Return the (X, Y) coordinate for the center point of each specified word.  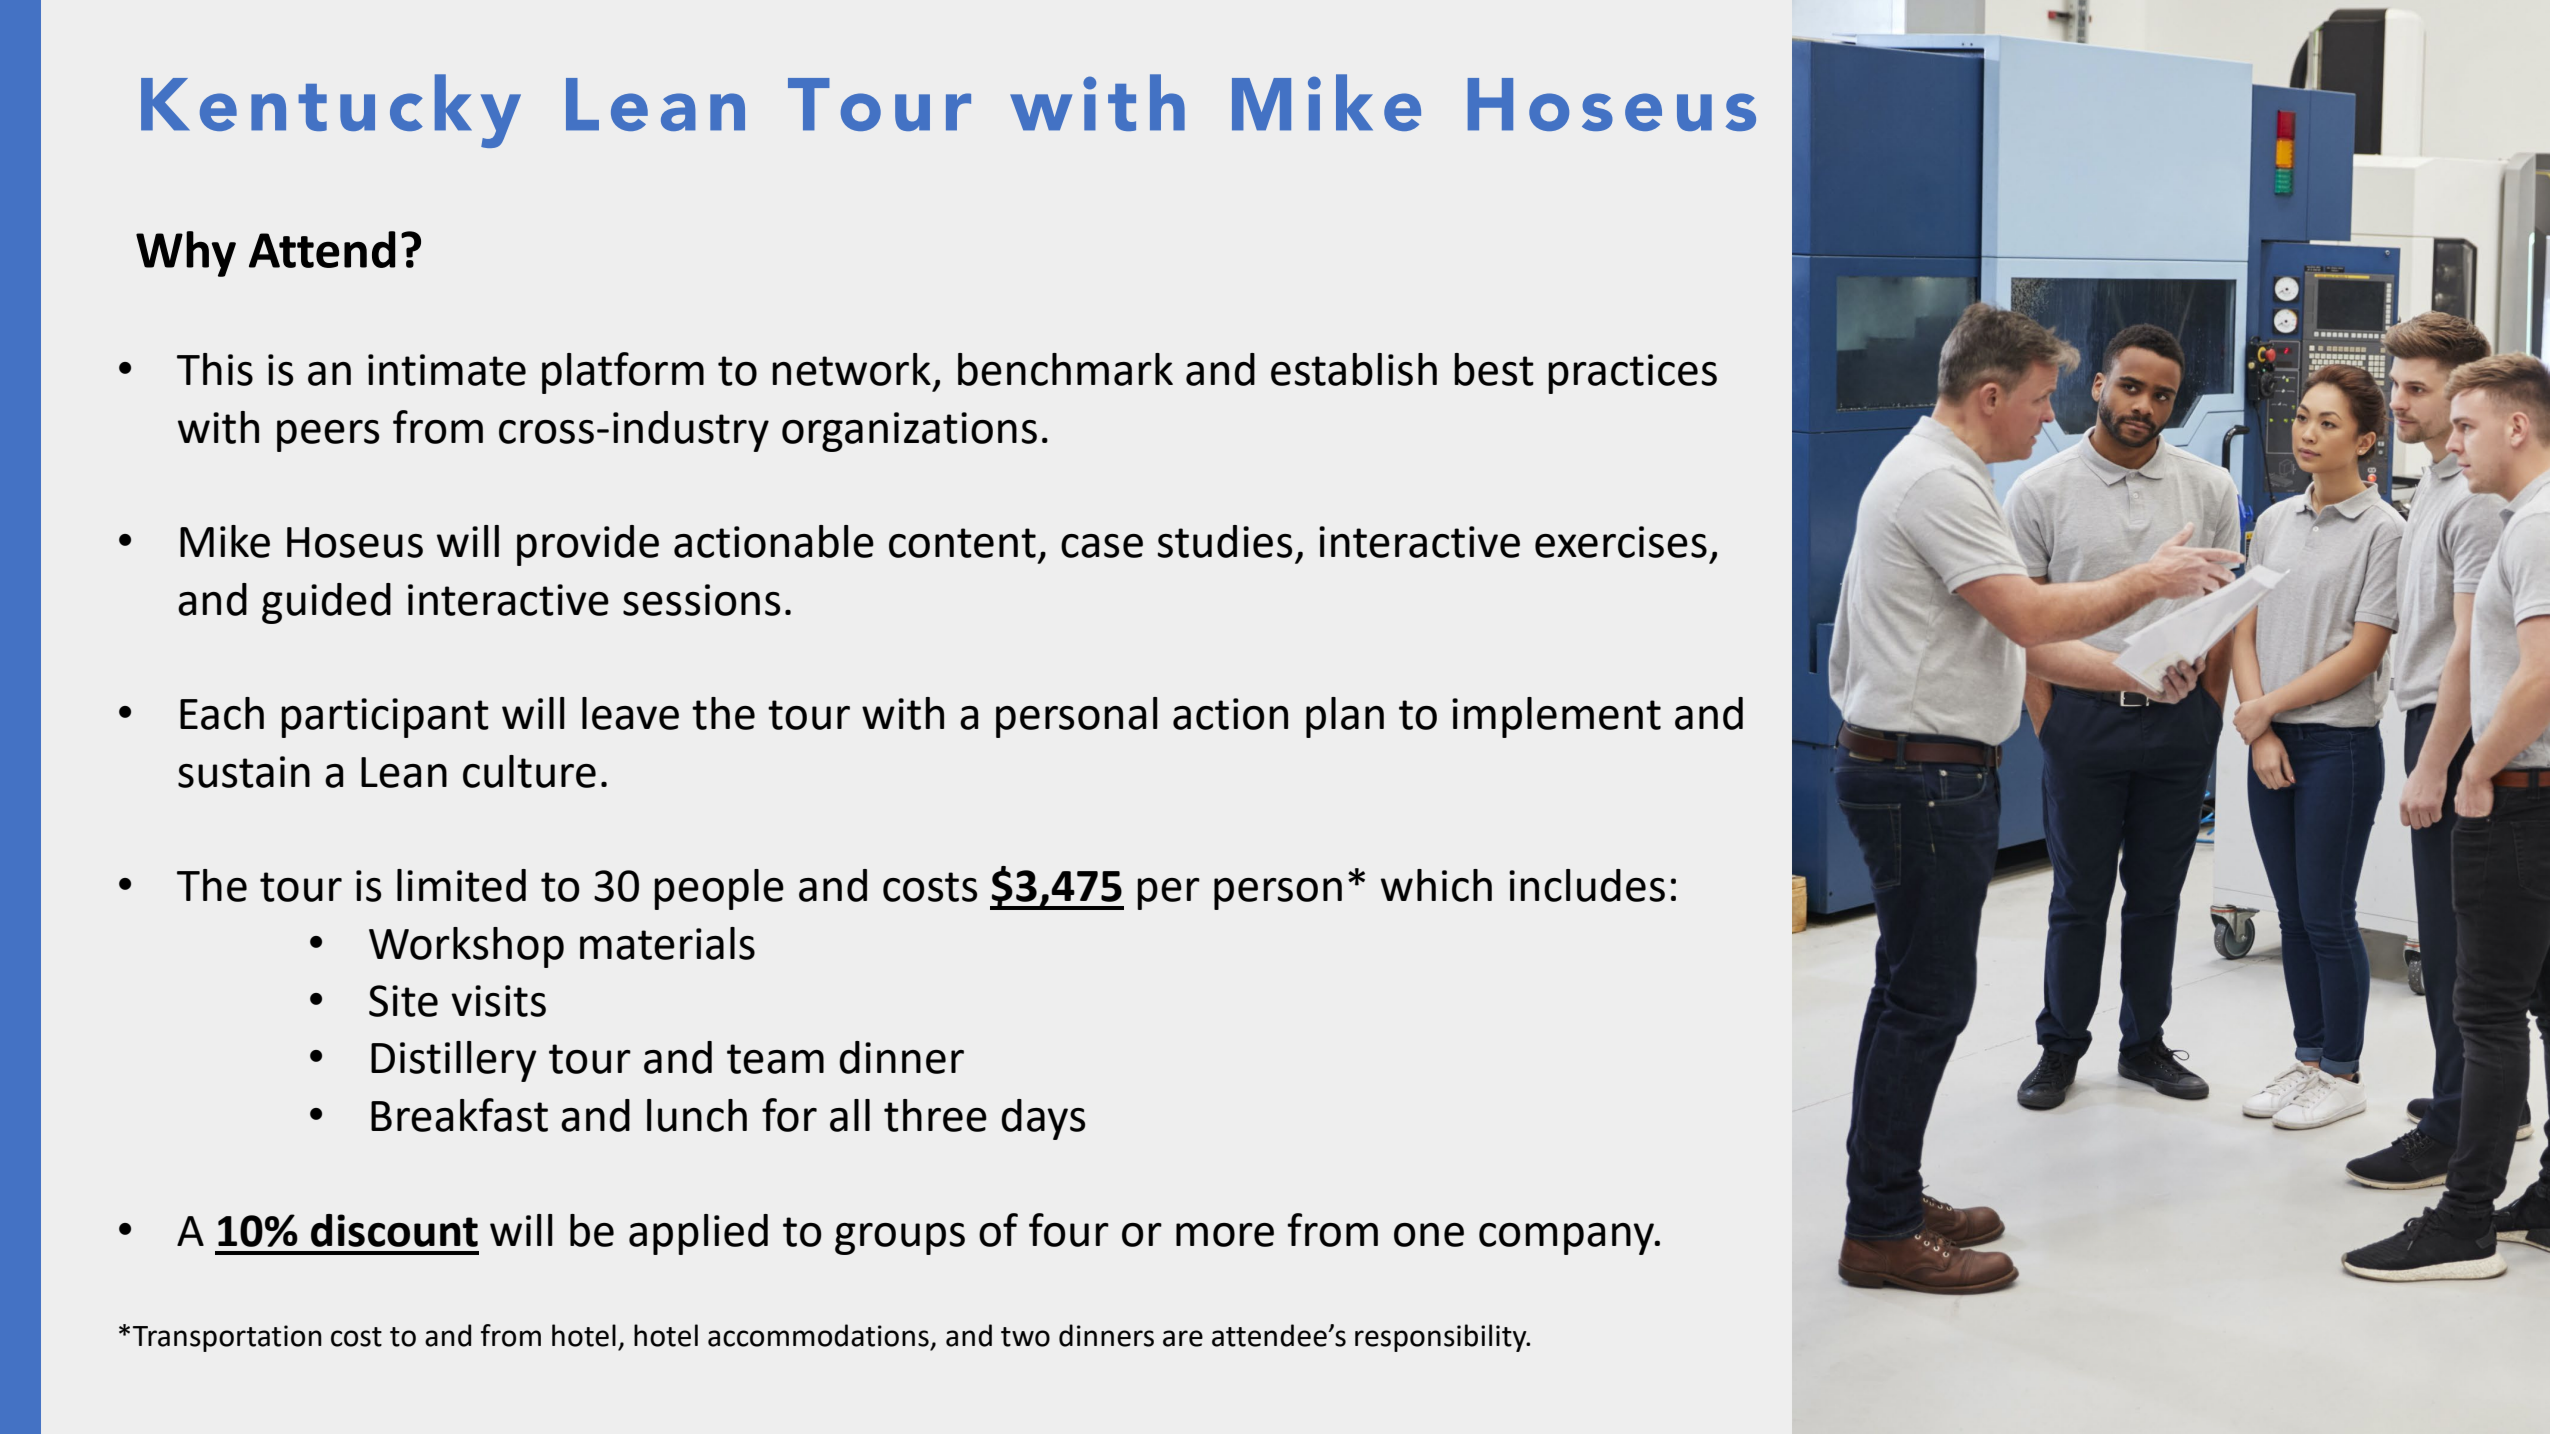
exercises (1621, 542)
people (719, 889)
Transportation (227, 1338)
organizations (909, 432)
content (962, 543)
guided (326, 603)
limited (461, 885)
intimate (447, 370)
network (851, 369)
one (1429, 1235)
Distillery (454, 1061)
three (935, 1115)
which (1436, 885)
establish (1354, 369)
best (1494, 369)
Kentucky (331, 111)
